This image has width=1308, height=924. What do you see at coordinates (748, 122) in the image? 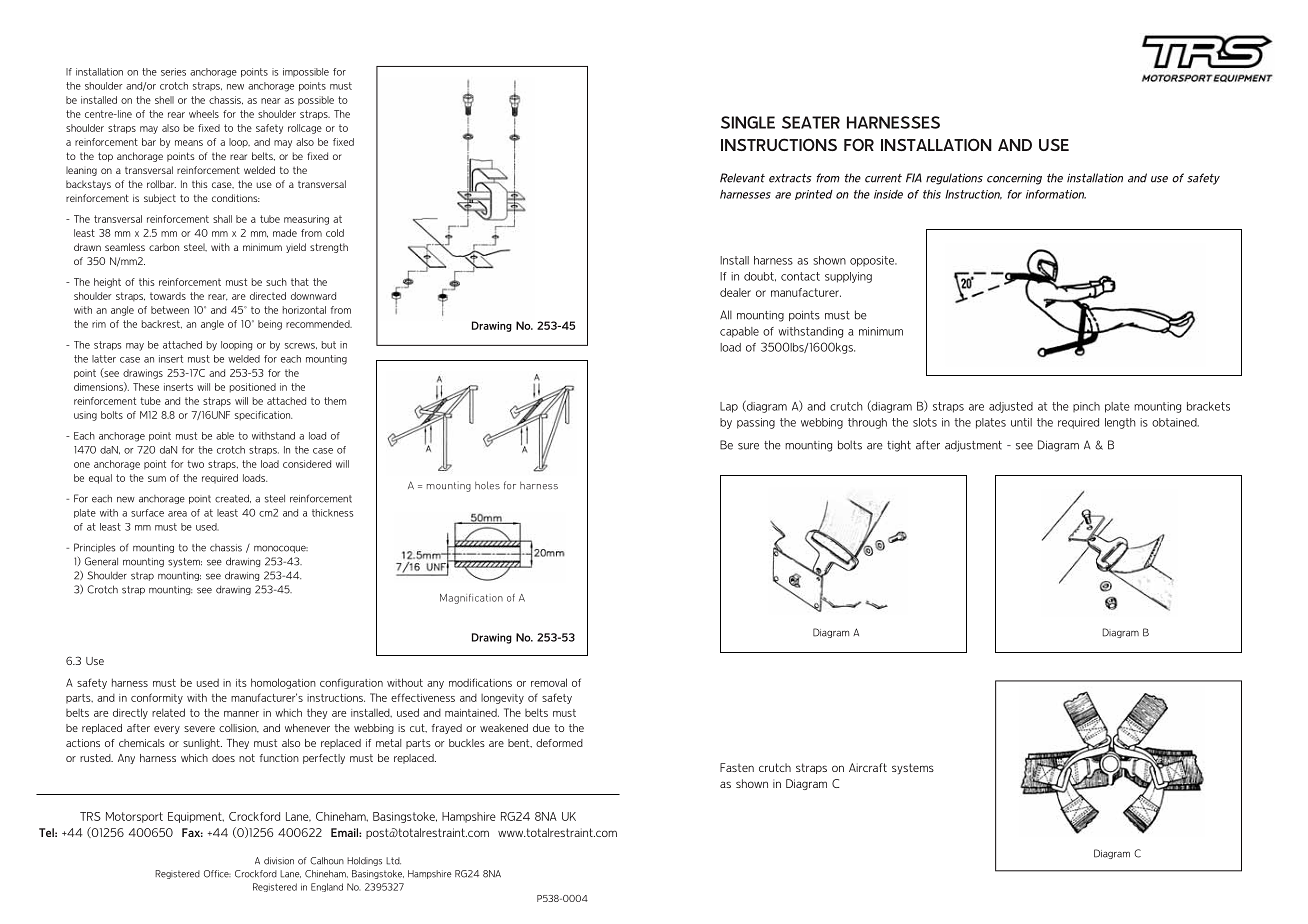
I see `SINGLE` at bounding box center [748, 122].
